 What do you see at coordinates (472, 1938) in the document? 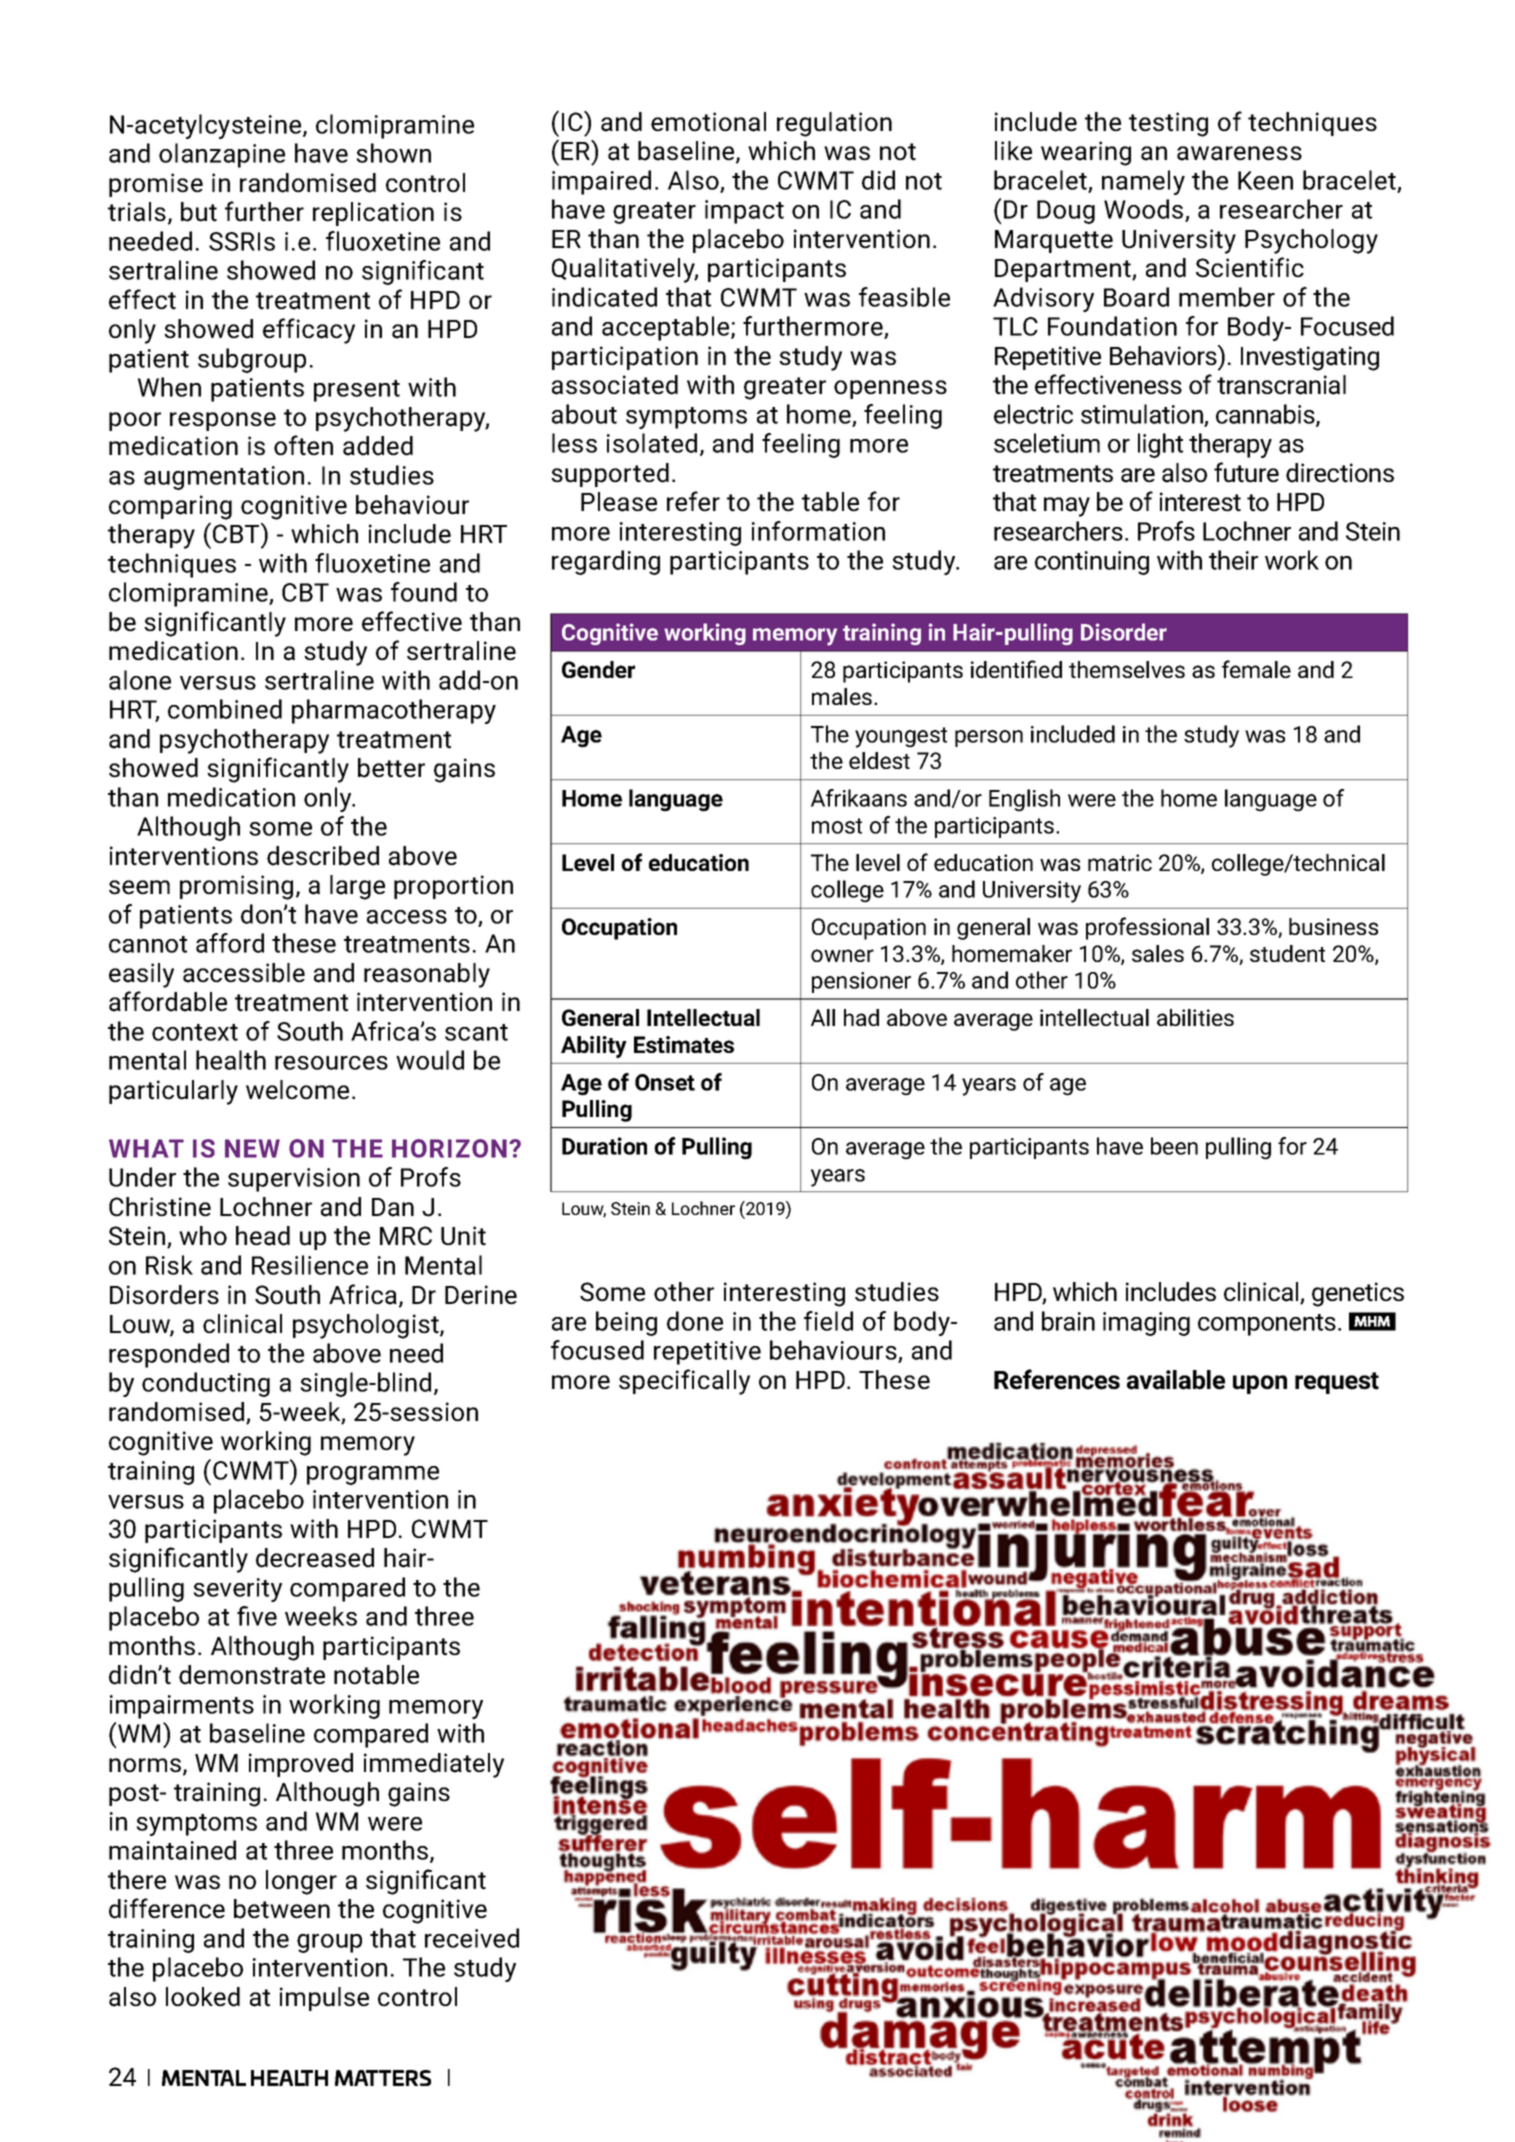
I see `received` at bounding box center [472, 1938].
